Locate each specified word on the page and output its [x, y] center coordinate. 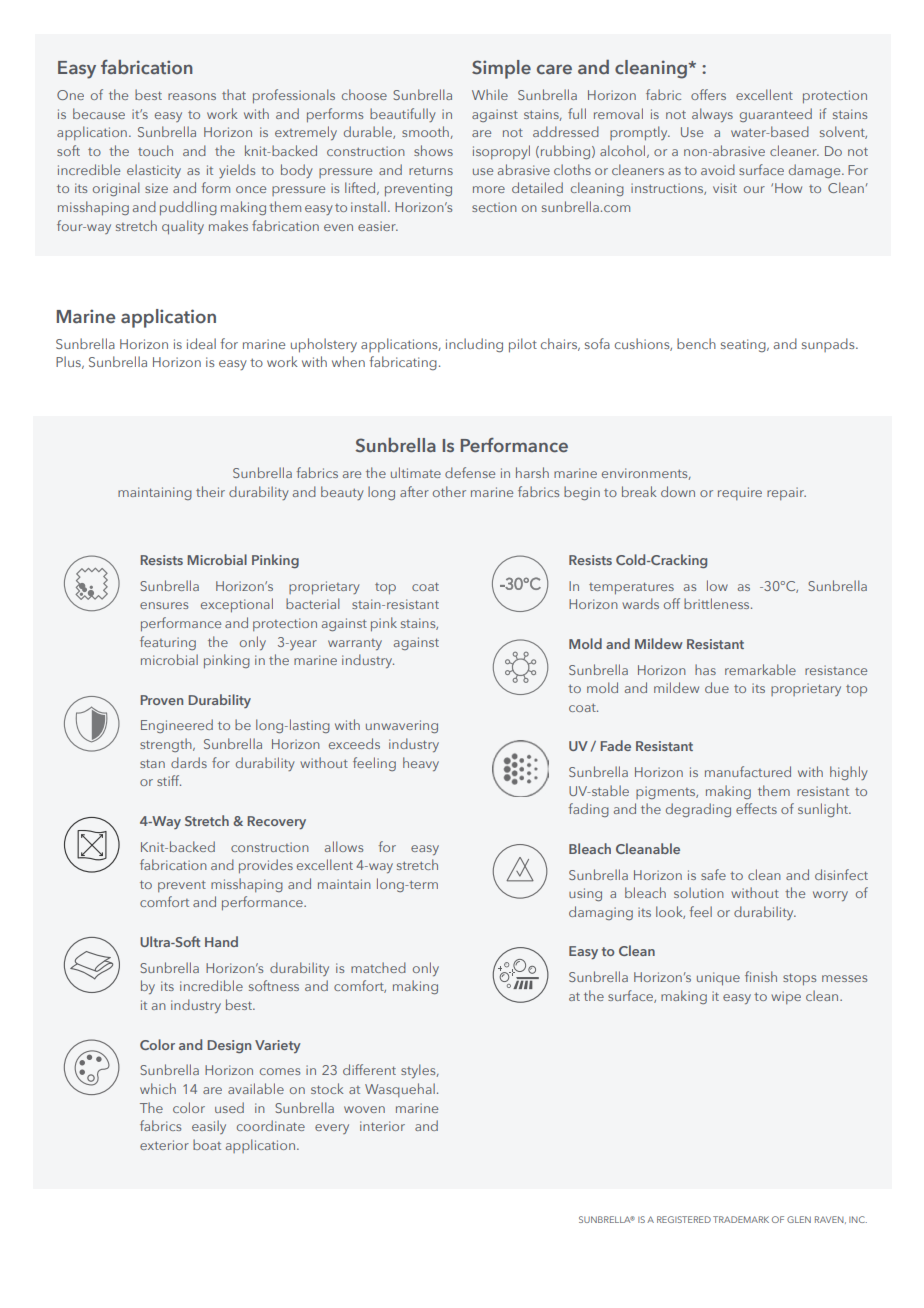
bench [696, 343]
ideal [201, 343]
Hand [221, 941]
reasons [192, 96]
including [474, 345]
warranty [355, 644]
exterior [164, 1145]
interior [382, 1126]
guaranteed [776, 115]
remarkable [760, 669]
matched [378, 967]
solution [699, 892]
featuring [168, 643]
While [490, 94]
